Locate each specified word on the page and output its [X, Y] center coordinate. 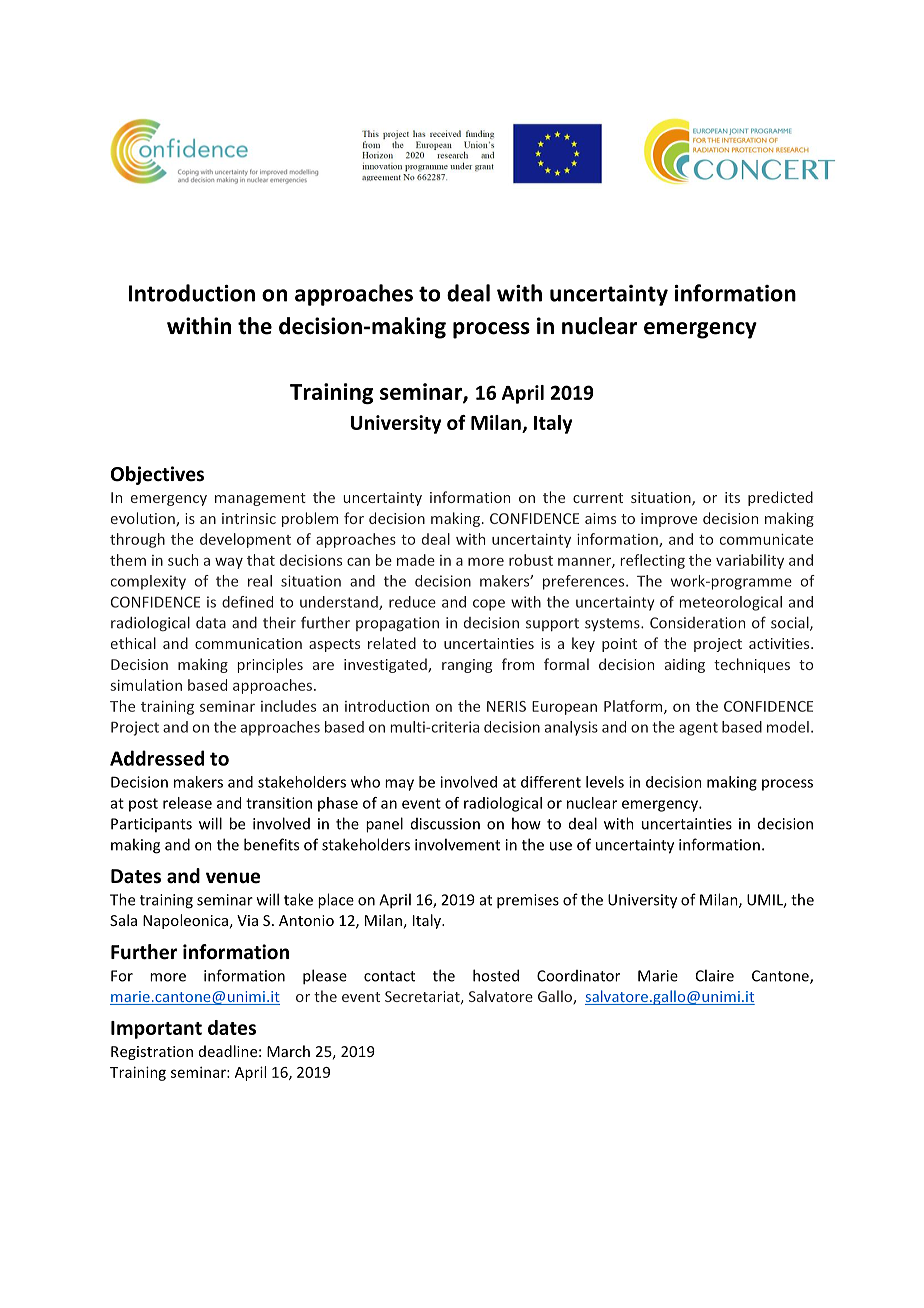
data [211, 622]
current [598, 498]
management [260, 499]
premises [528, 901]
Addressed [157, 758]
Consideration [697, 623]
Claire [715, 975]
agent [698, 729]
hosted [496, 975]
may [399, 785]
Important [156, 1030]
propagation [397, 624]
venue [233, 878]
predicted [780, 498]
